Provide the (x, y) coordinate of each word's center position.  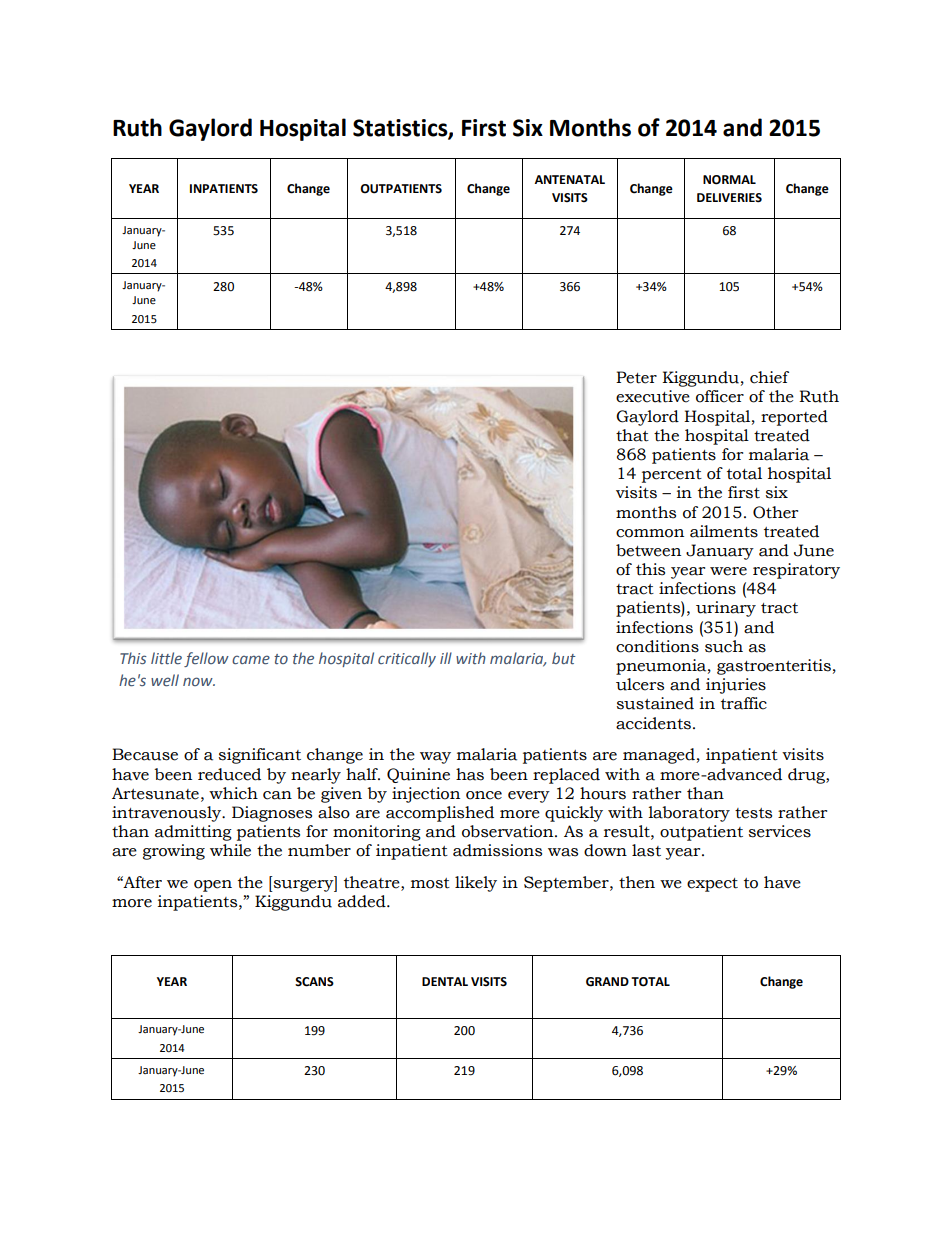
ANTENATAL (569, 179)
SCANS (314, 982)
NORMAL (729, 180)
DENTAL (445, 981)
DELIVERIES (729, 198)
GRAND (607, 982)
